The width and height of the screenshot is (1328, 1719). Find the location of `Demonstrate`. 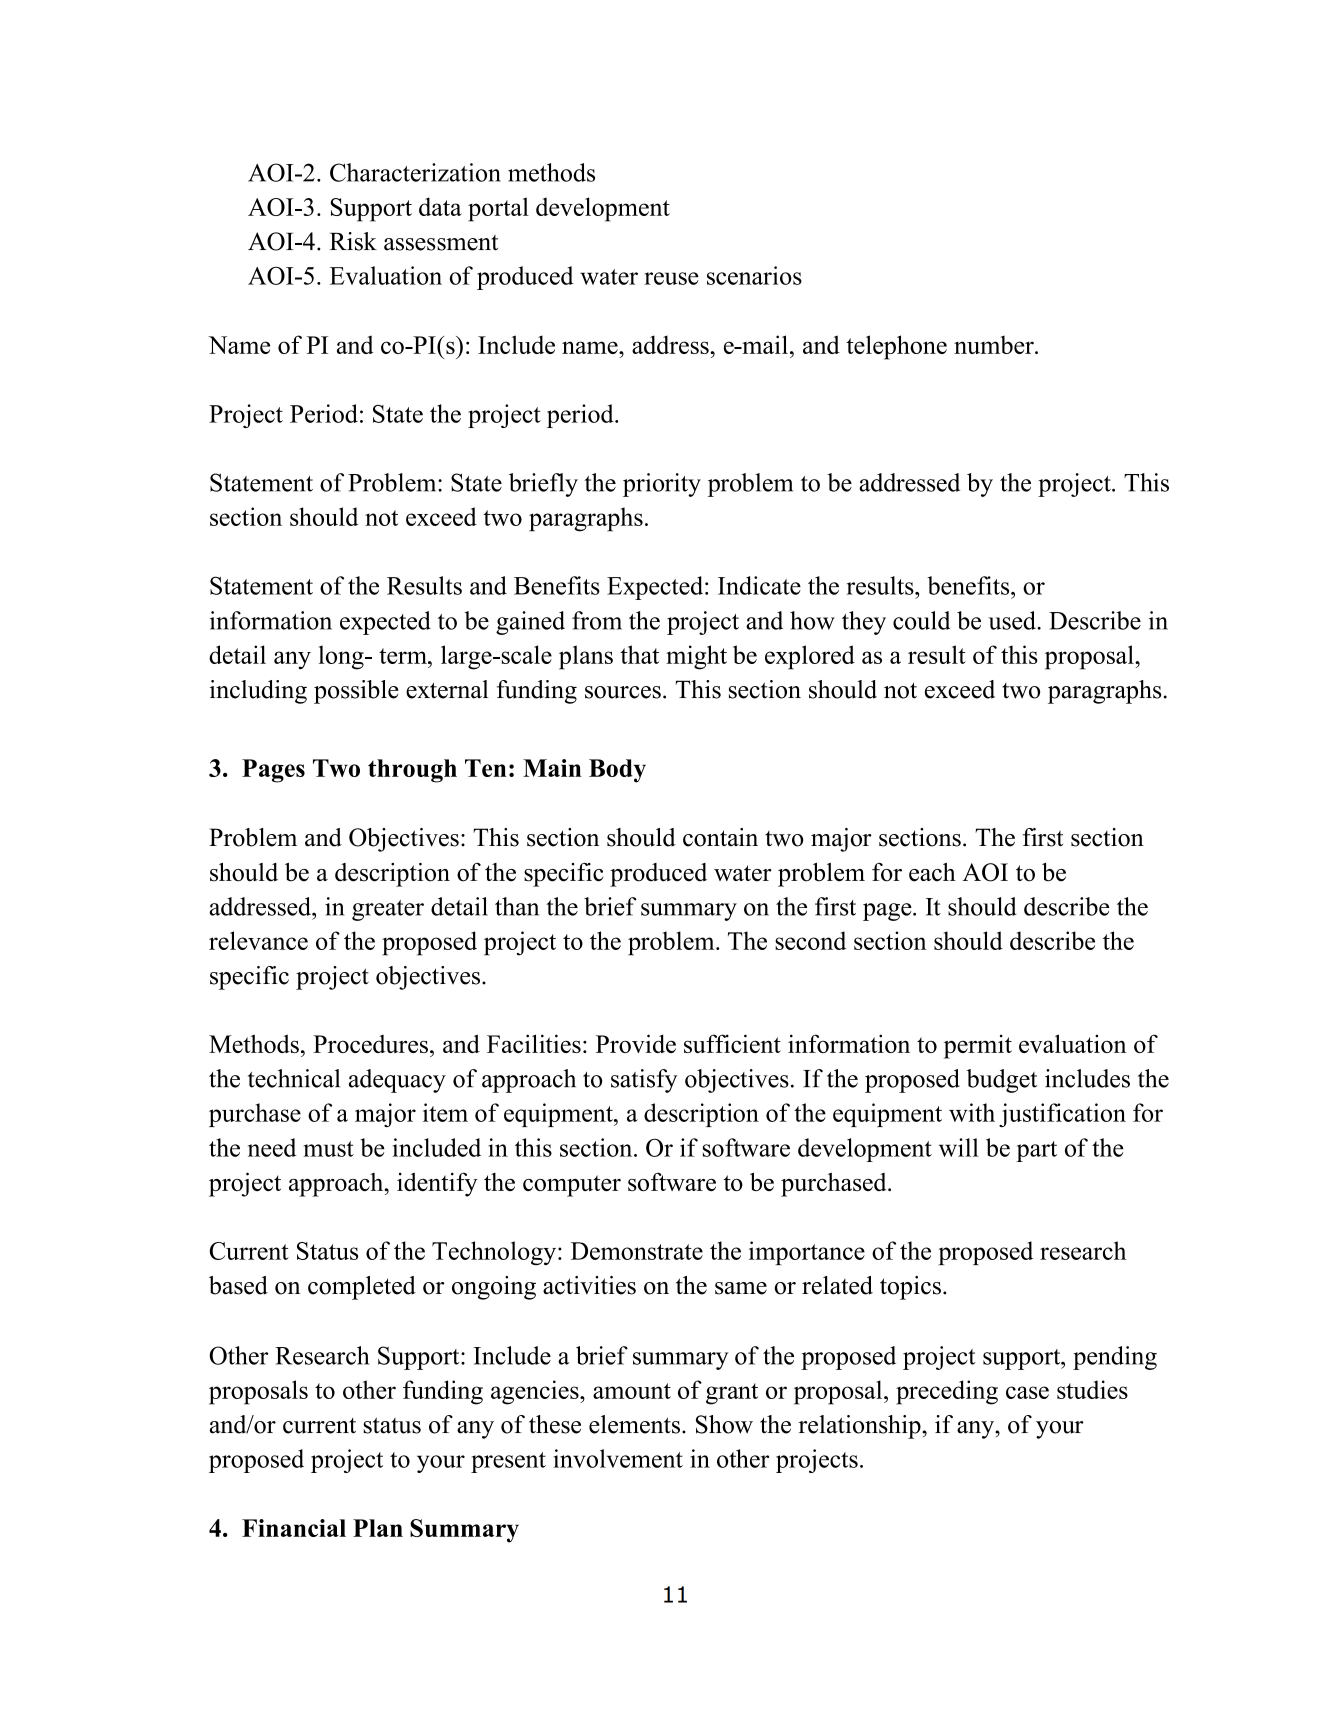

Demonstrate is located at coordinates (637, 1251).
